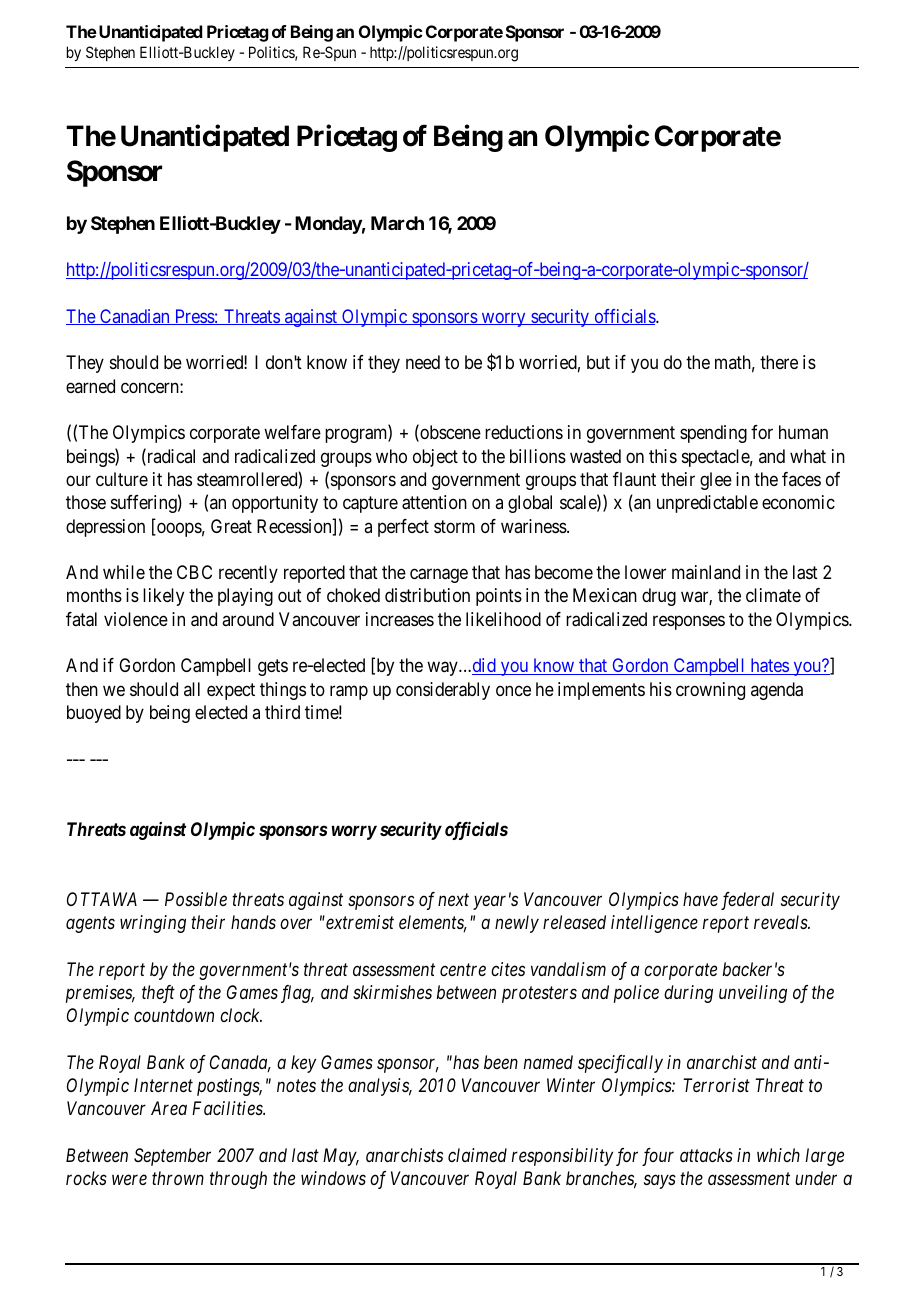  I want to click on attacks, so click(706, 1155).
